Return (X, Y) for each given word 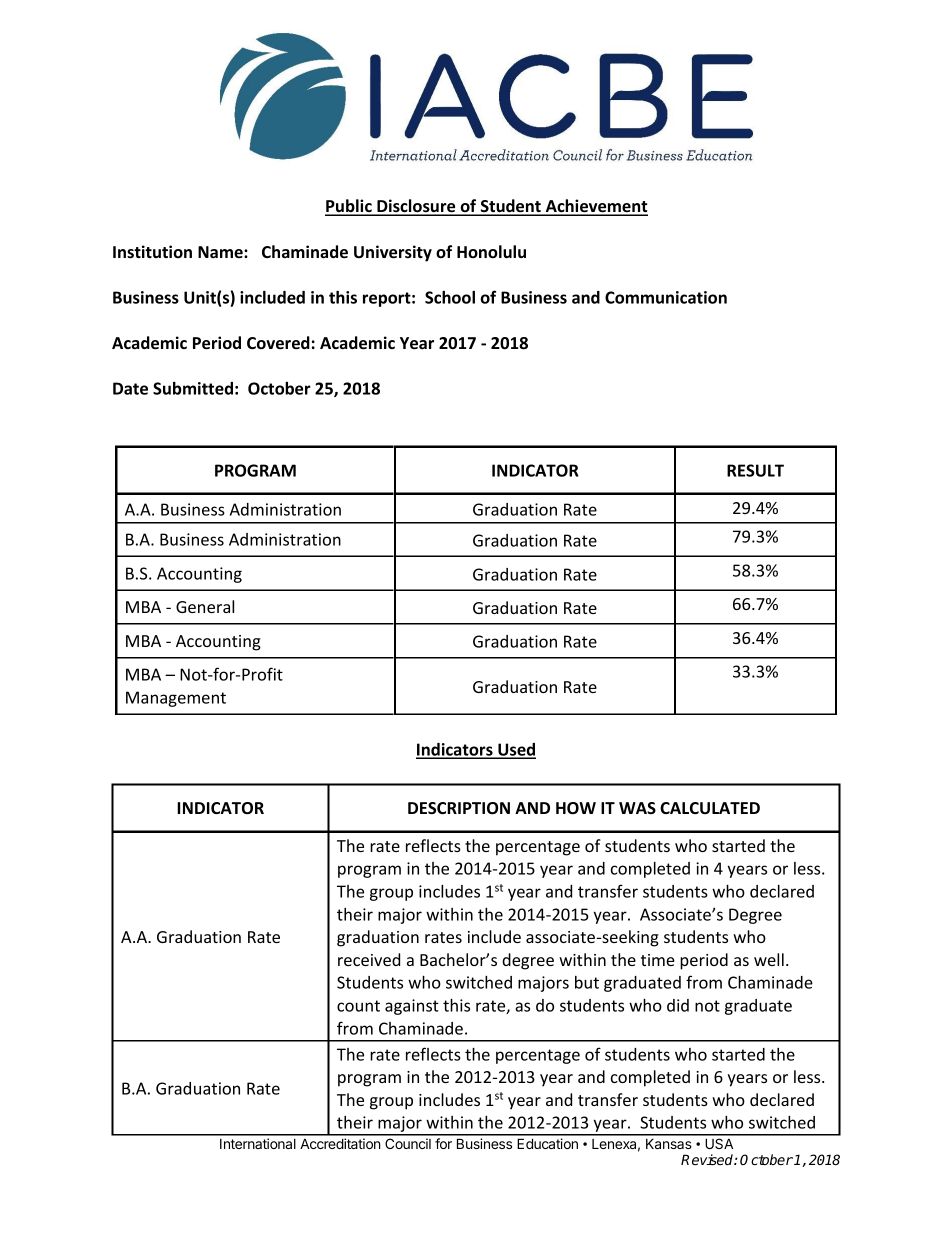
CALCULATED (710, 808)
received (369, 959)
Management (176, 699)
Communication (666, 297)
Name (221, 252)
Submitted (193, 388)
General (205, 606)
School (450, 297)
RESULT (755, 470)
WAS (637, 808)
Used (516, 750)
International (258, 1143)
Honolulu (491, 251)
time (658, 960)
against (412, 1007)
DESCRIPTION (459, 808)
